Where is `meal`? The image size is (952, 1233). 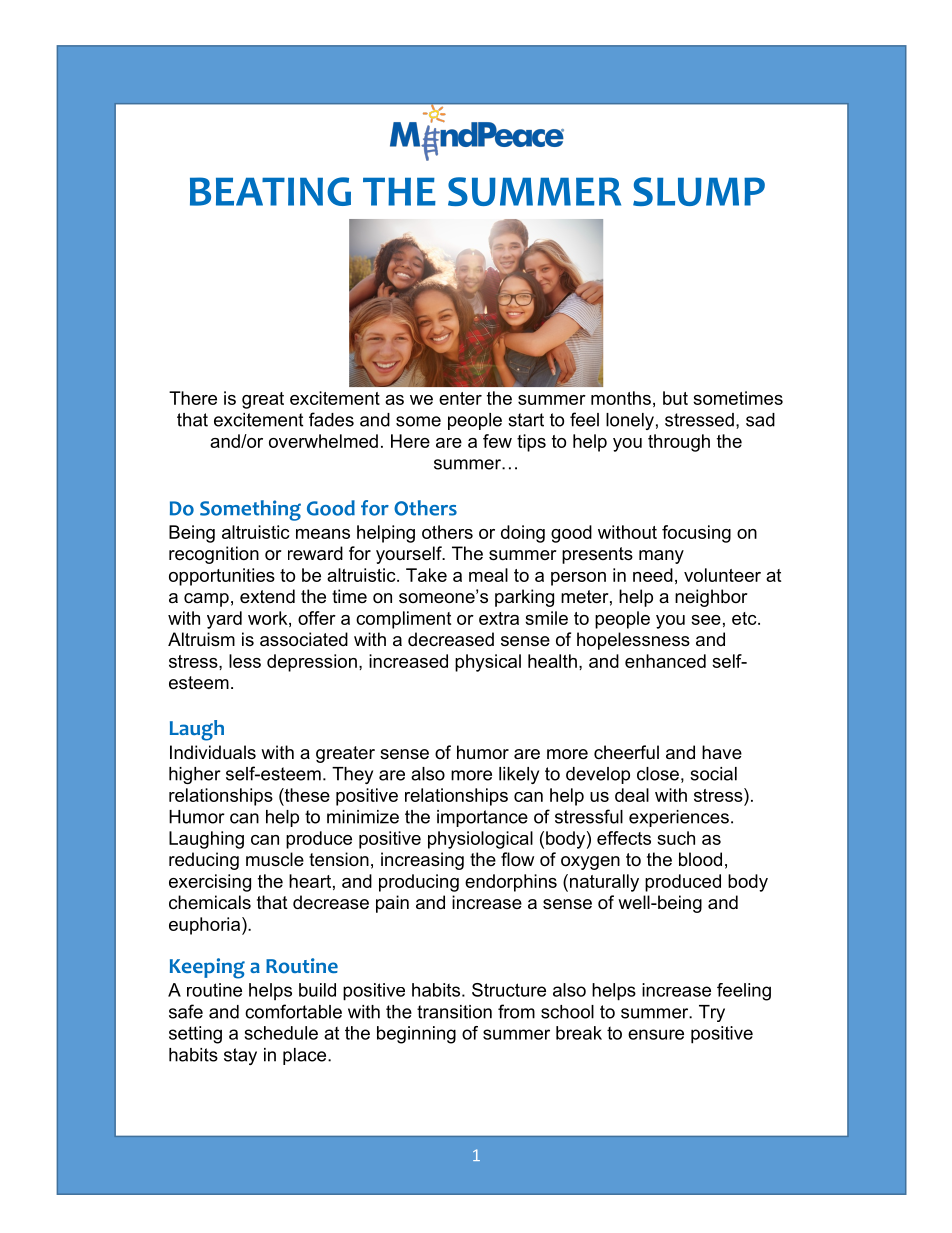
meal is located at coordinates (488, 575).
